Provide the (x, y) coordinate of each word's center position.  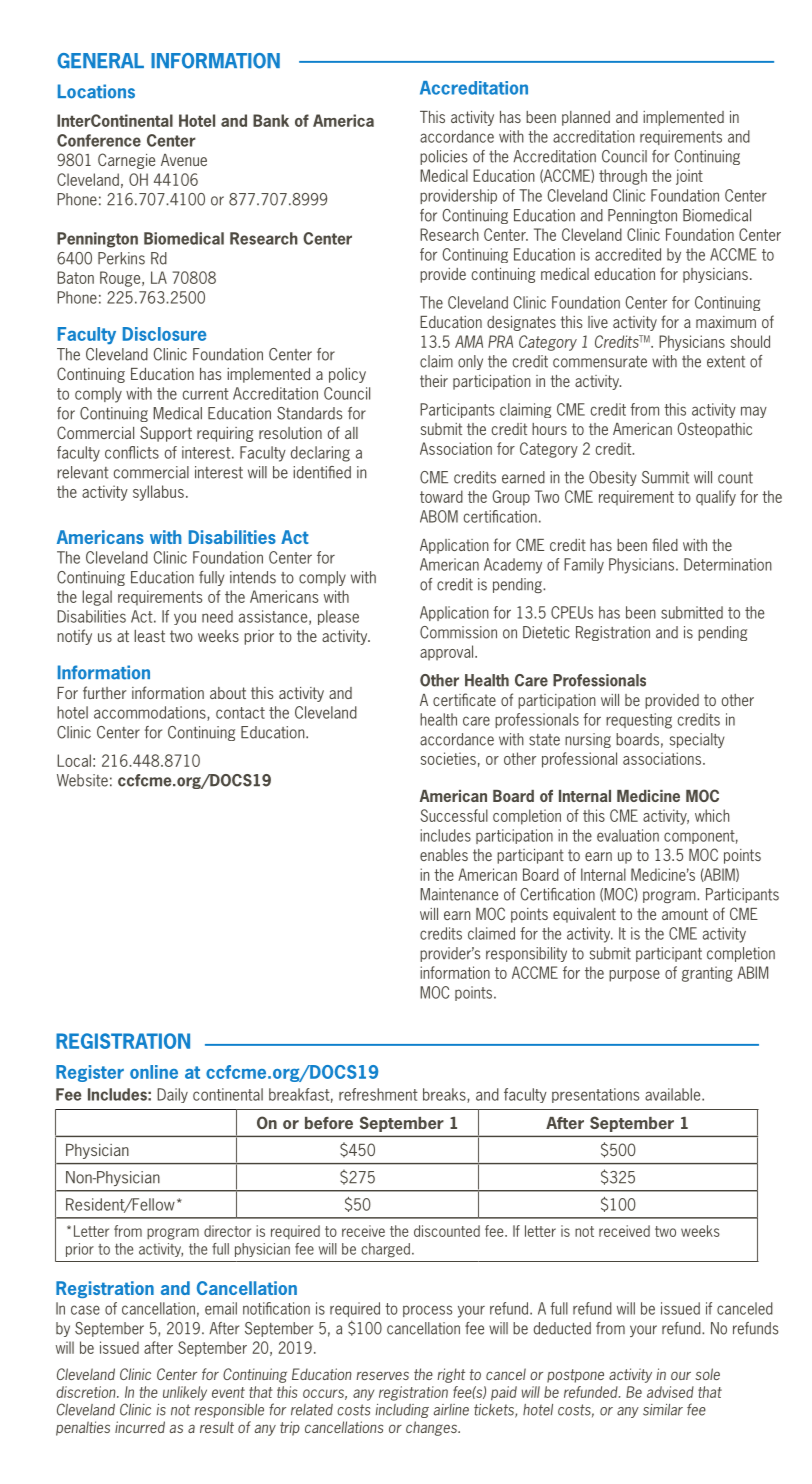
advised (670, 1392)
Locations (96, 91)
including (402, 1411)
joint (689, 177)
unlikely (185, 1393)
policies (444, 157)
